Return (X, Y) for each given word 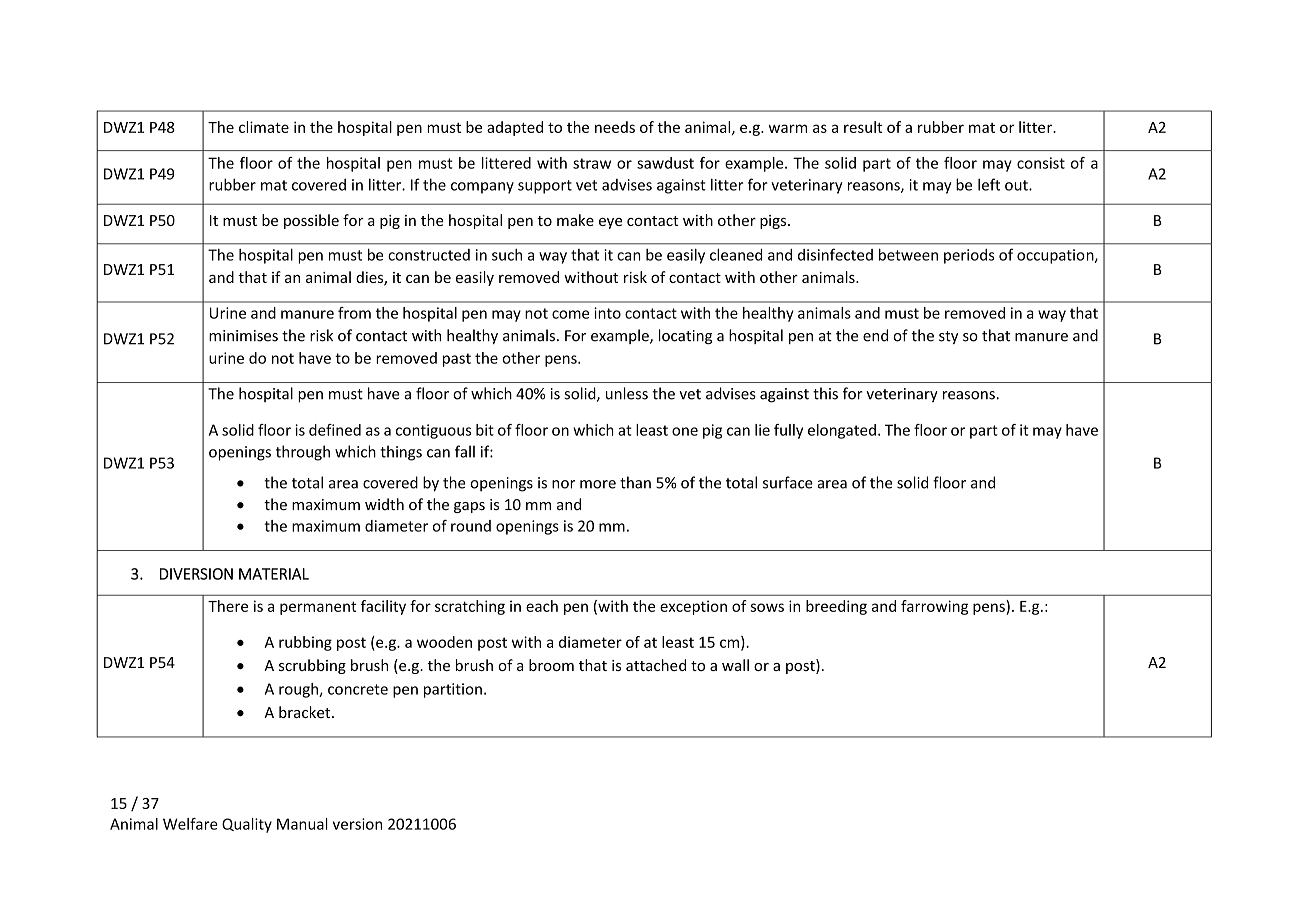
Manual (302, 824)
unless (627, 393)
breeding (836, 607)
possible (311, 221)
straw (592, 163)
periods (969, 256)
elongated (842, 431)
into (607, 313)
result (863, 127)
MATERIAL (274, 574)
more (598, 484)
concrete (358, 689)
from (354, 313)
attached (656, 665)
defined (335, 430)
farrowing (934, 607)
